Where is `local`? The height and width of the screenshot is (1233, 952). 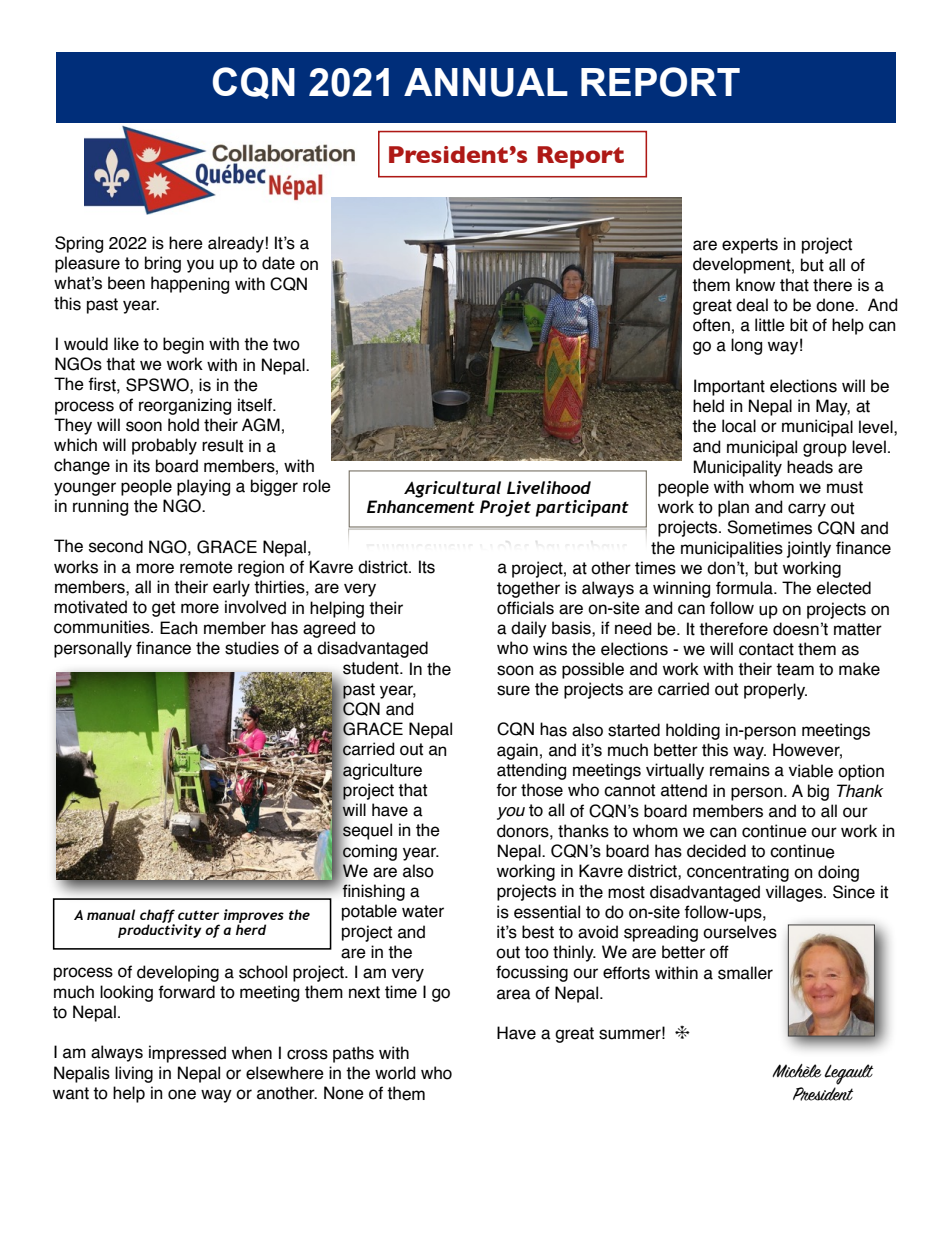
local is located at coordinates (739, 426).
